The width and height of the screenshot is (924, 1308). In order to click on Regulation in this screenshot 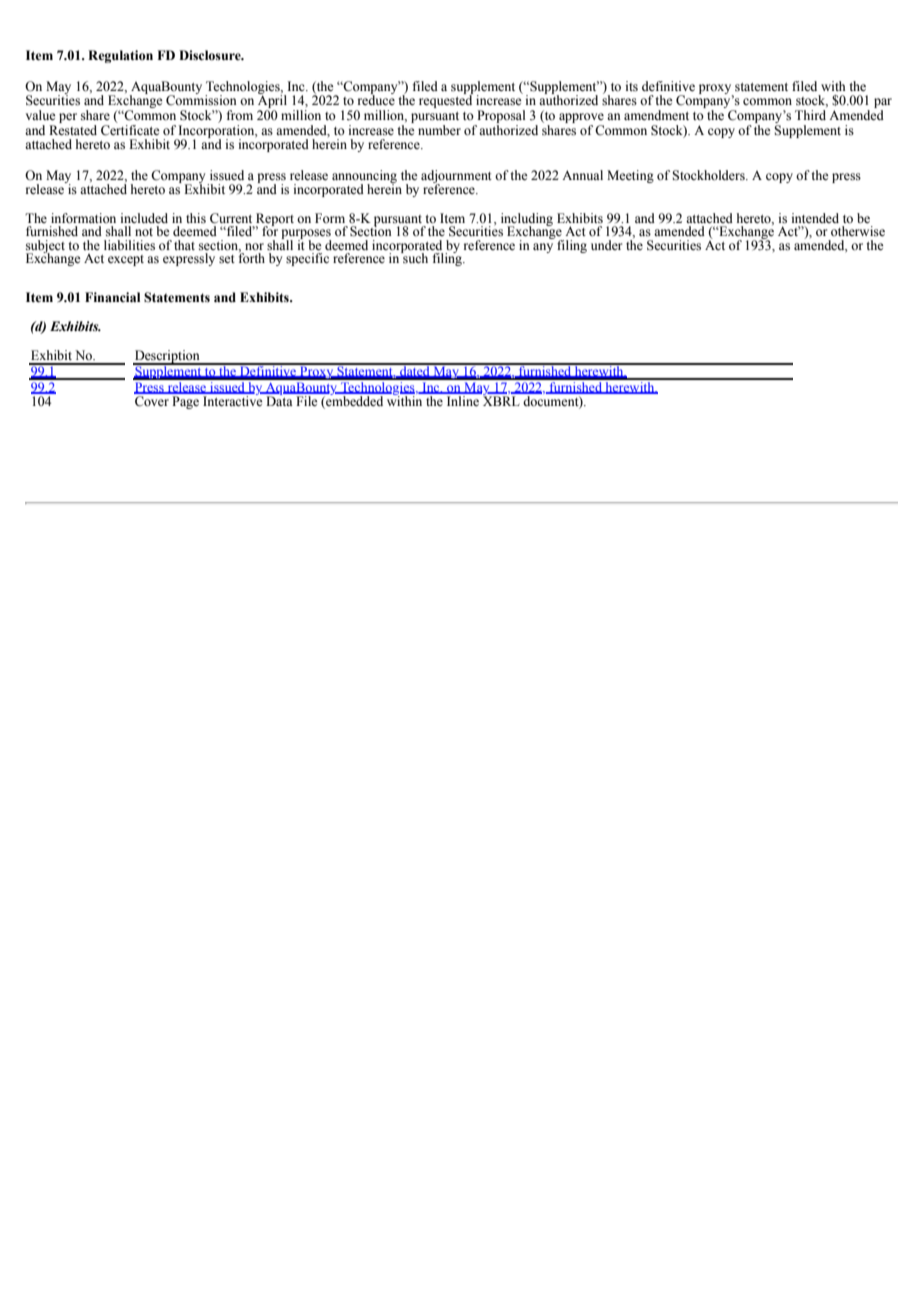, I will do `click(120, 56)`.
